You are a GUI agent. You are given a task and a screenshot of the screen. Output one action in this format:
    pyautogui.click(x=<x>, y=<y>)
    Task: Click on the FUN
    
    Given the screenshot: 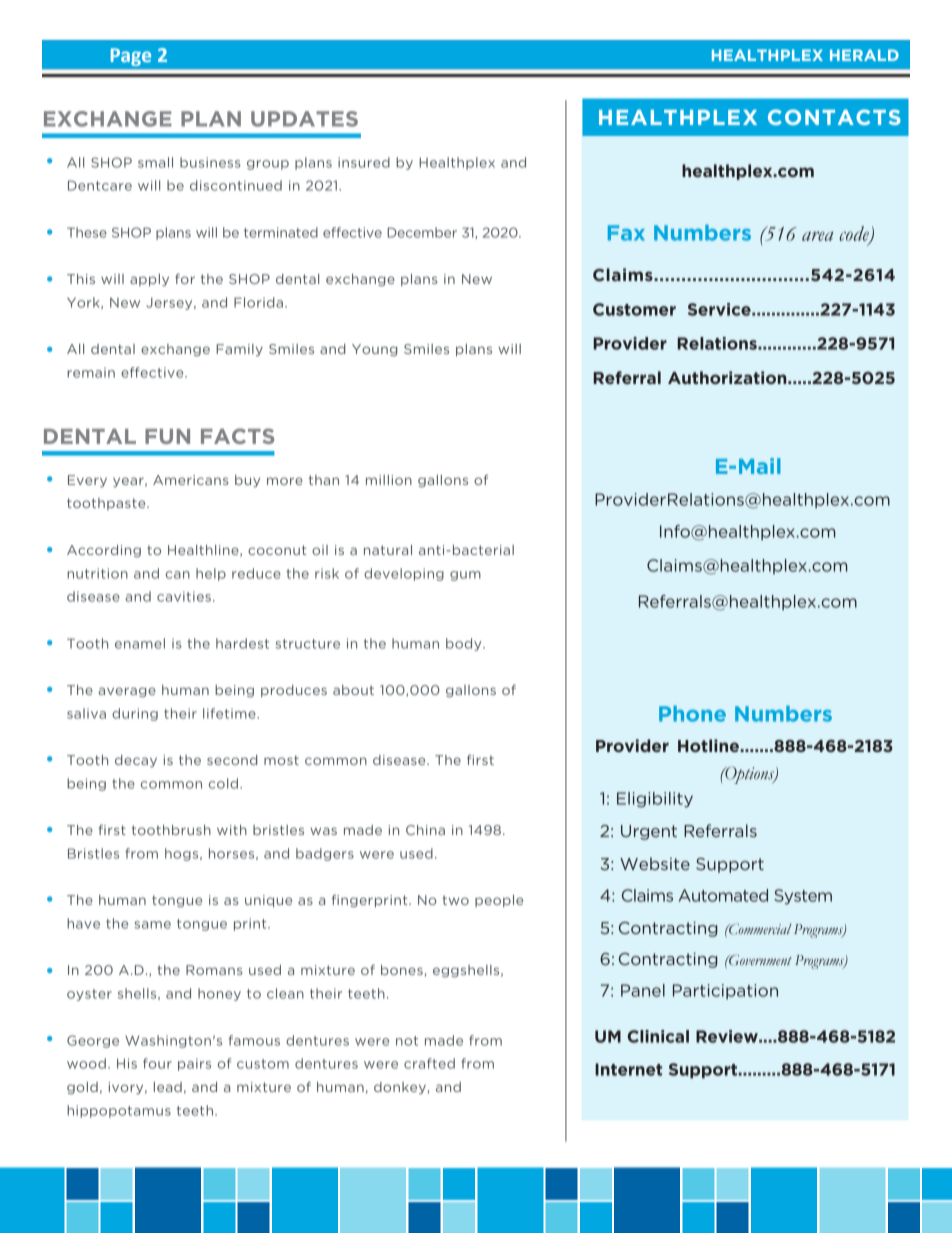 What is the action you would take?
    pyautogui.click(x=167, y=436)
